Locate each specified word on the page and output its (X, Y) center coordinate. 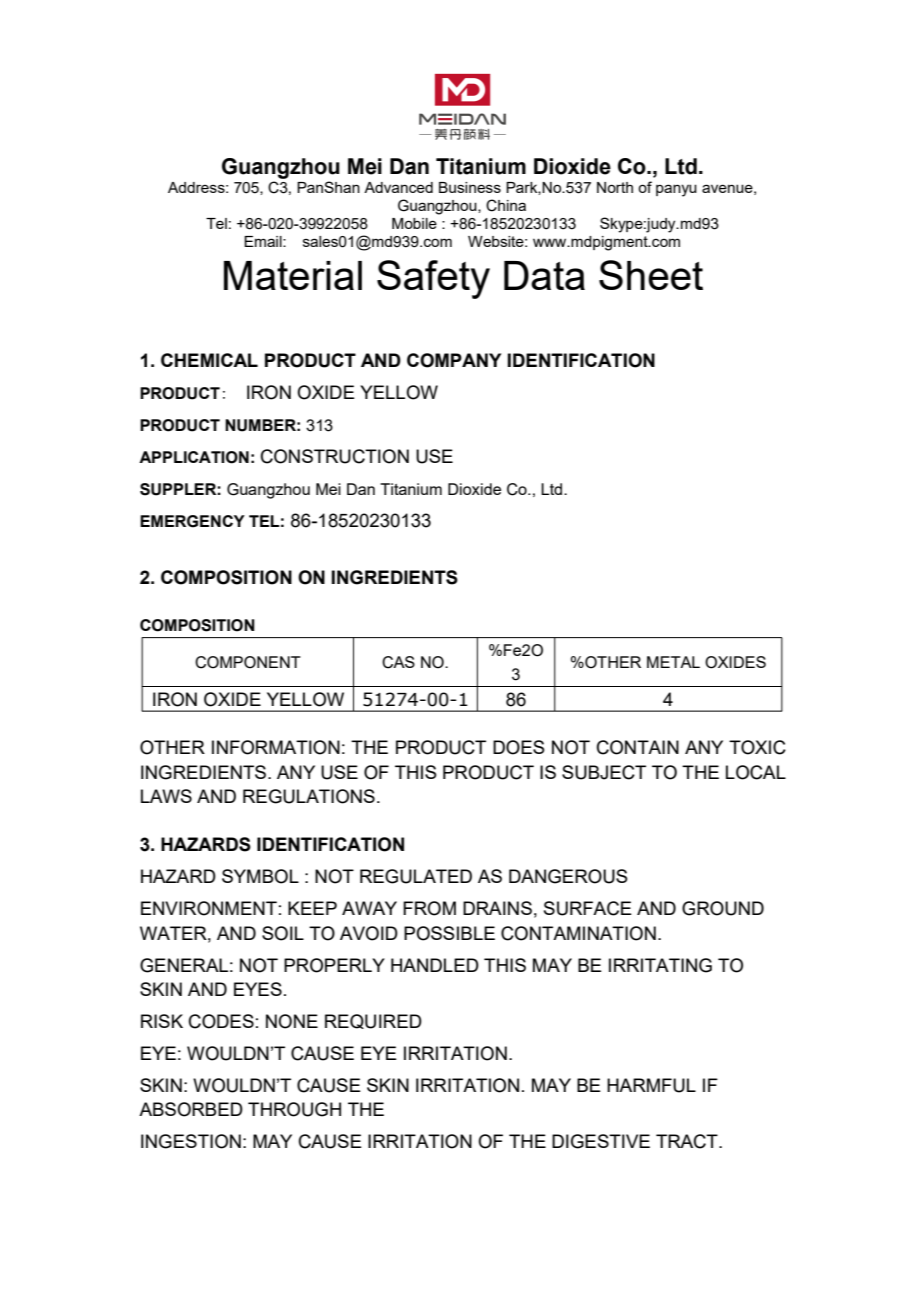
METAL (673, 662)
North (615, 187)
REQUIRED (373, 1021)
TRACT (688, 1141)
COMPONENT (248, 662)
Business (470, 187)
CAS (398, 662)
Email (264, 241)
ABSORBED (191, 1109)
